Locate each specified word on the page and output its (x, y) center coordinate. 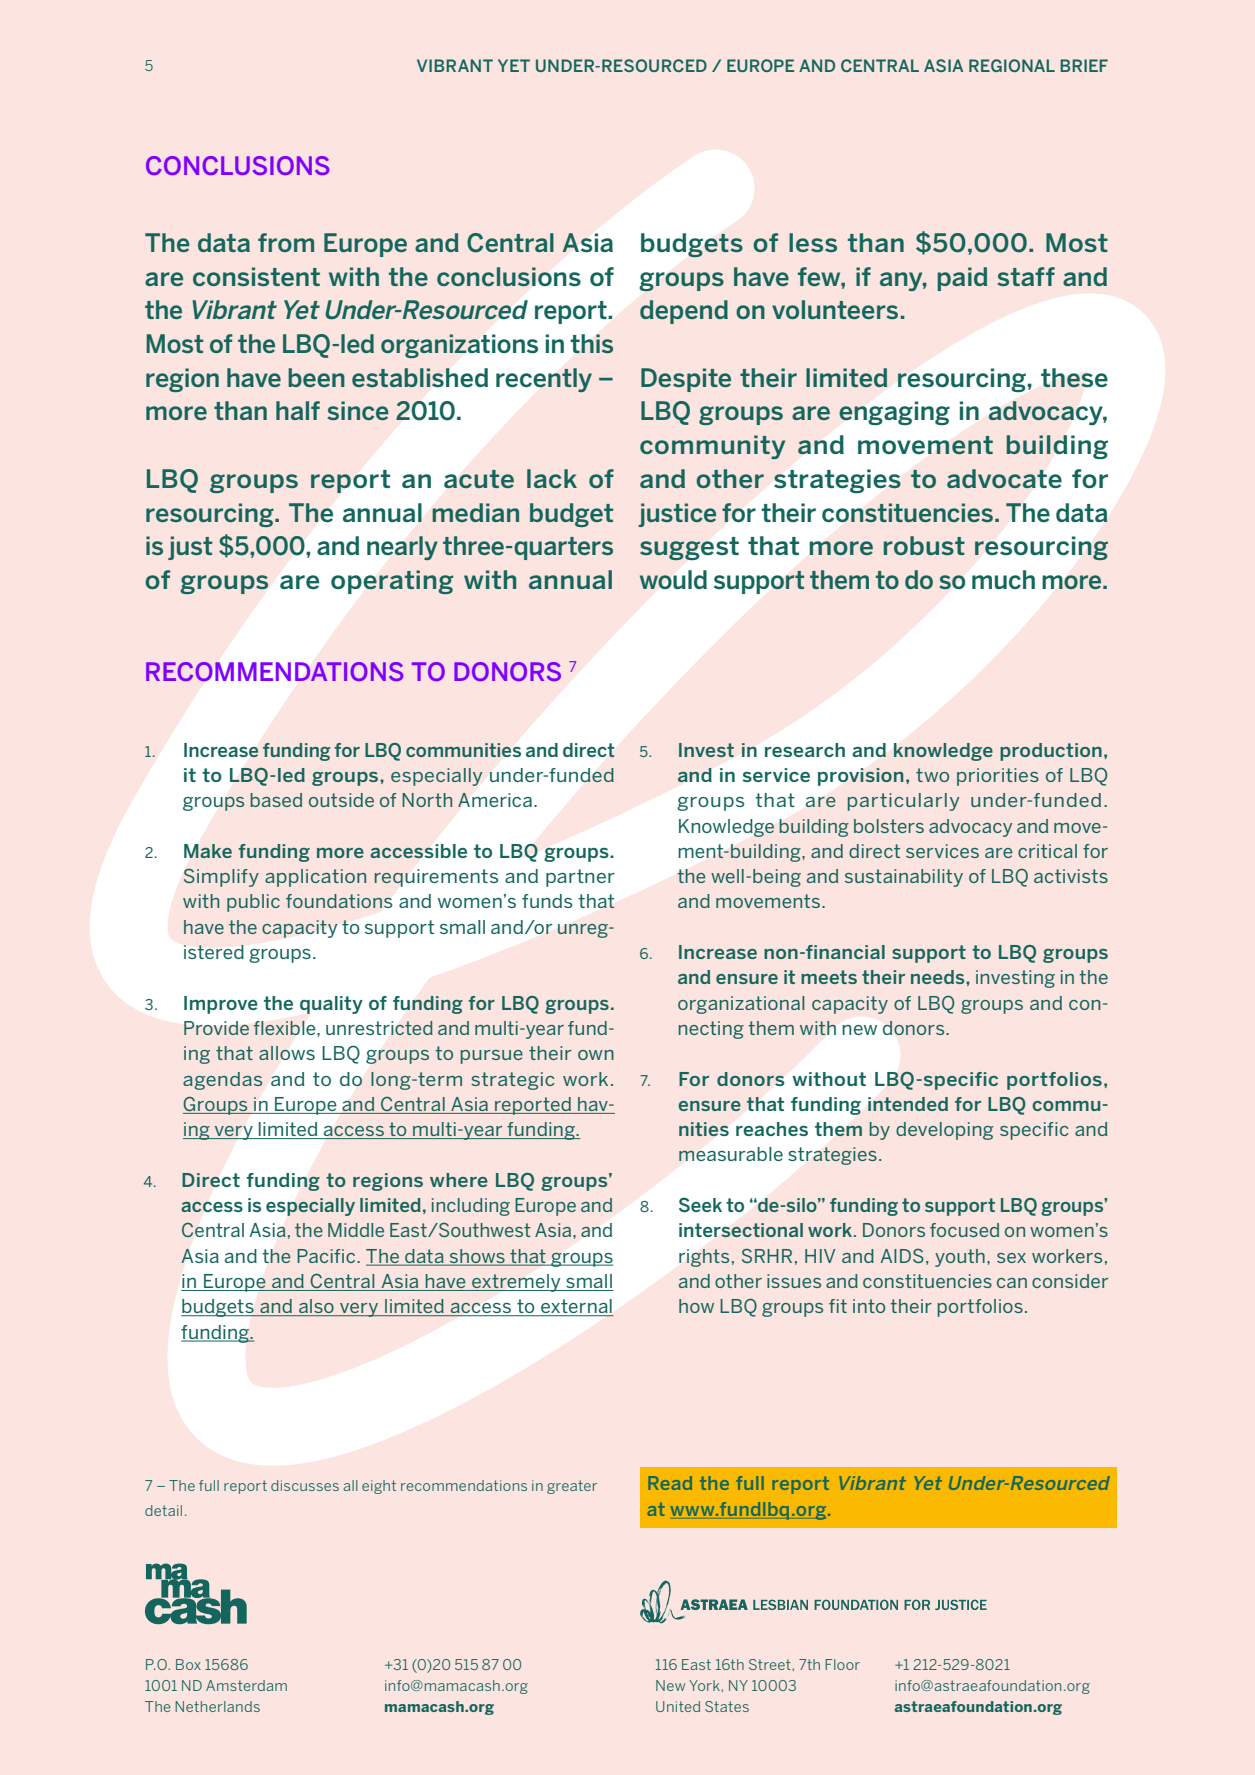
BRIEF (1084, 65)
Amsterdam (246, 1685)
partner (580, 878)
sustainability (904, 878)
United (678, 1706)
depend (684, 312)
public (253, 903)
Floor (842, 1664)
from (286, 242)
